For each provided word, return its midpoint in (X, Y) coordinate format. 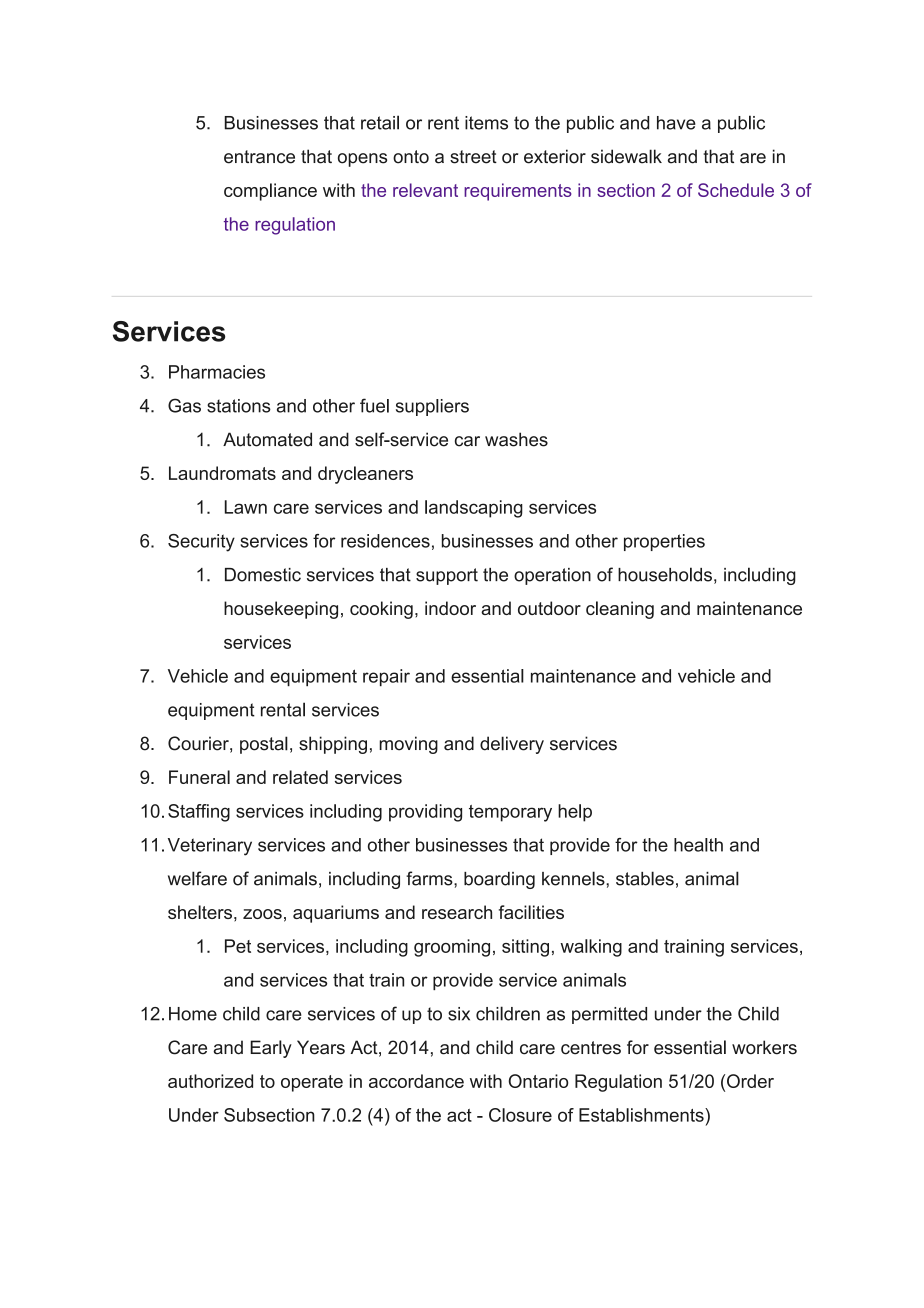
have (676, 123)
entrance (259, 157)
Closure (520, 1115)
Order (750, 1081)
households (665, 574)
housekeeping (281, 610)
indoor (450, 608)
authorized (210, 1081)
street (473, 157)
